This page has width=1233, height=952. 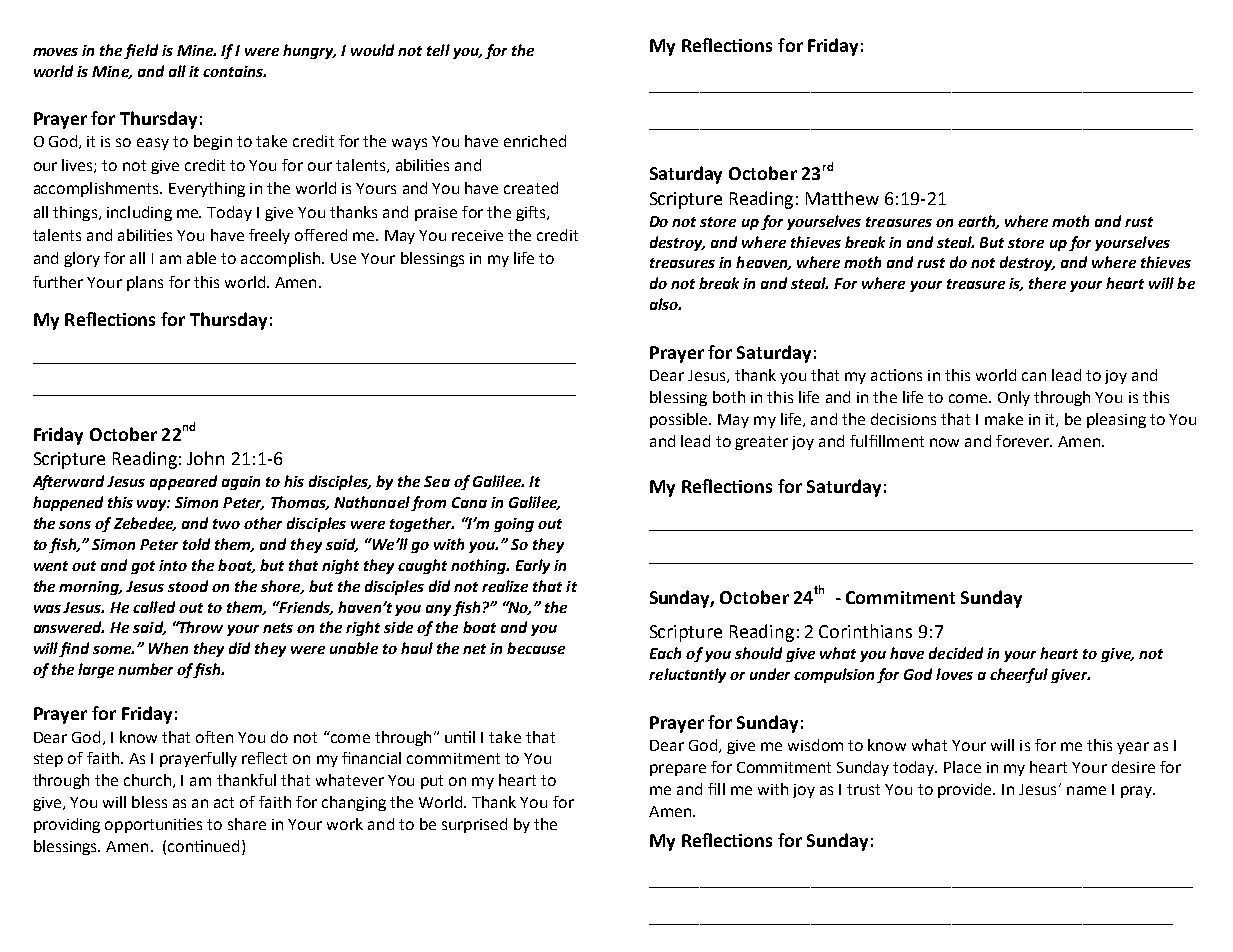 I want to click on forever, so click(x=1024, y=441).
